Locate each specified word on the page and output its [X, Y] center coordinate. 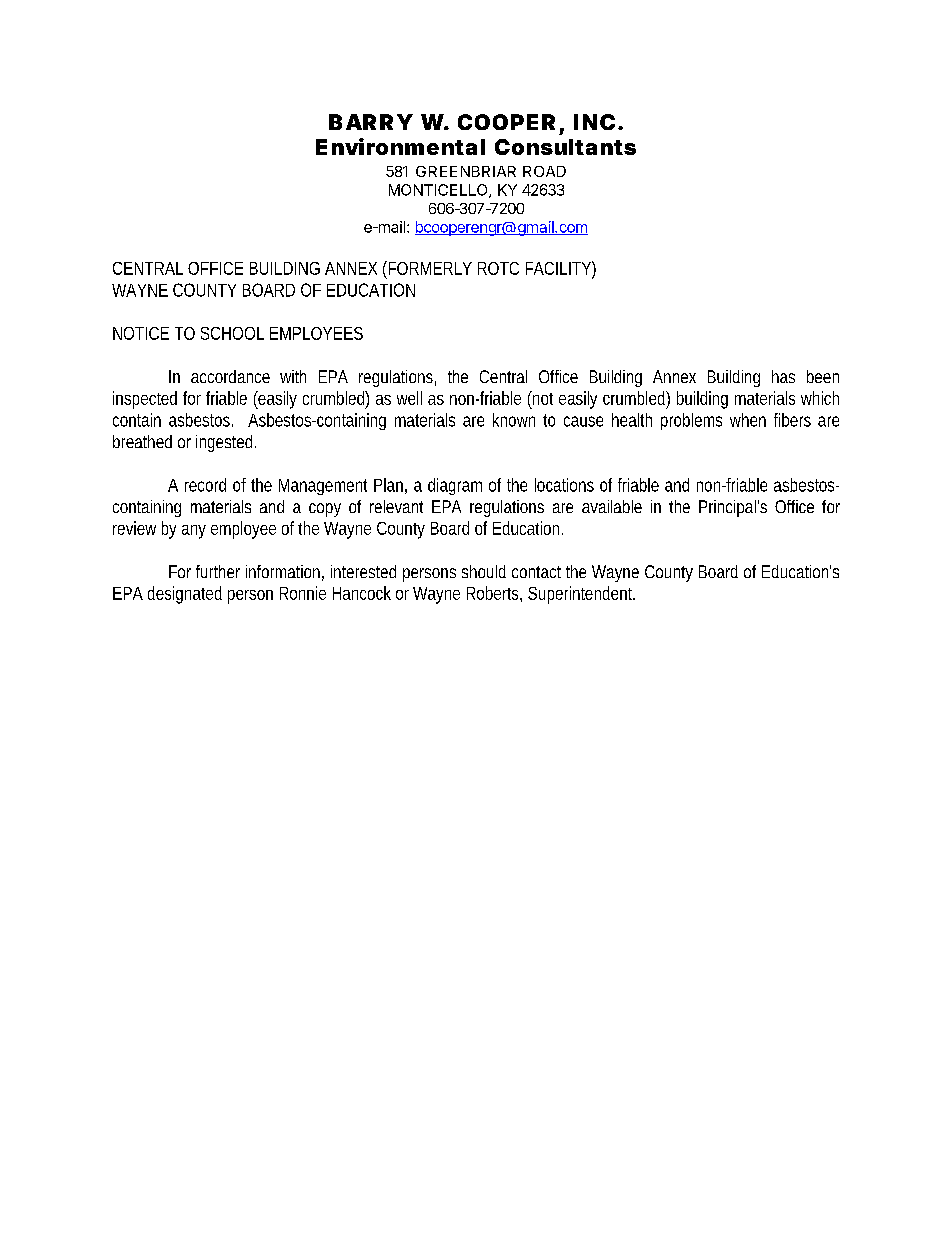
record [205, 485]
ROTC [498, 268]
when [748, 420]
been [823, 376]
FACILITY [558, 268]
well [409, 398]
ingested [224, 443]
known [514, 420]
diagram [455, 486]
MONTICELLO [439, 191]
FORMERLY [429, 268]
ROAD [544, 171]
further [218, 571]
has [783, 376]
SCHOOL [232, 333]
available [612, 506]
